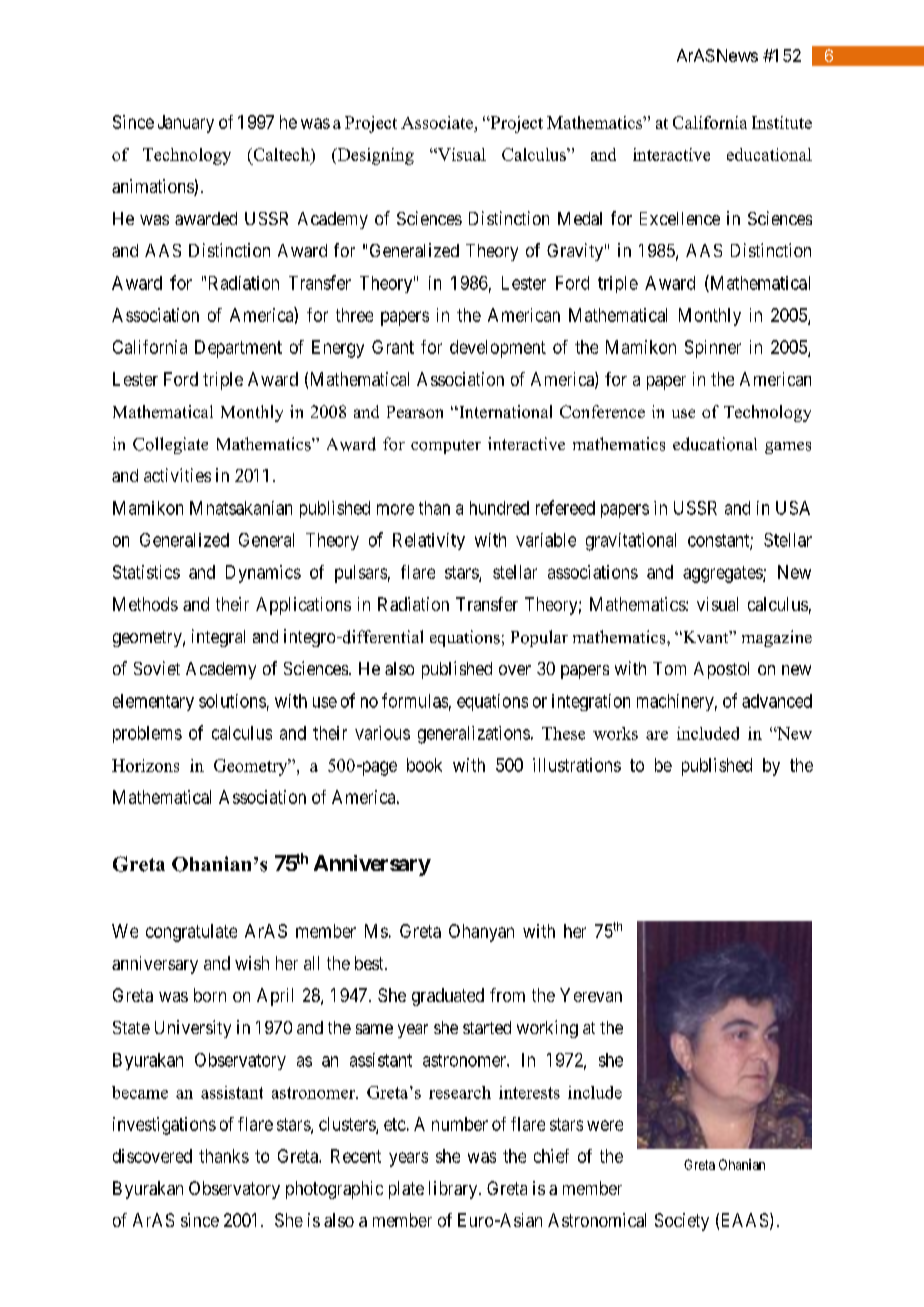 The height and width of the screenshot is (1307, 924). I want to click on January, so click(186, 124).
